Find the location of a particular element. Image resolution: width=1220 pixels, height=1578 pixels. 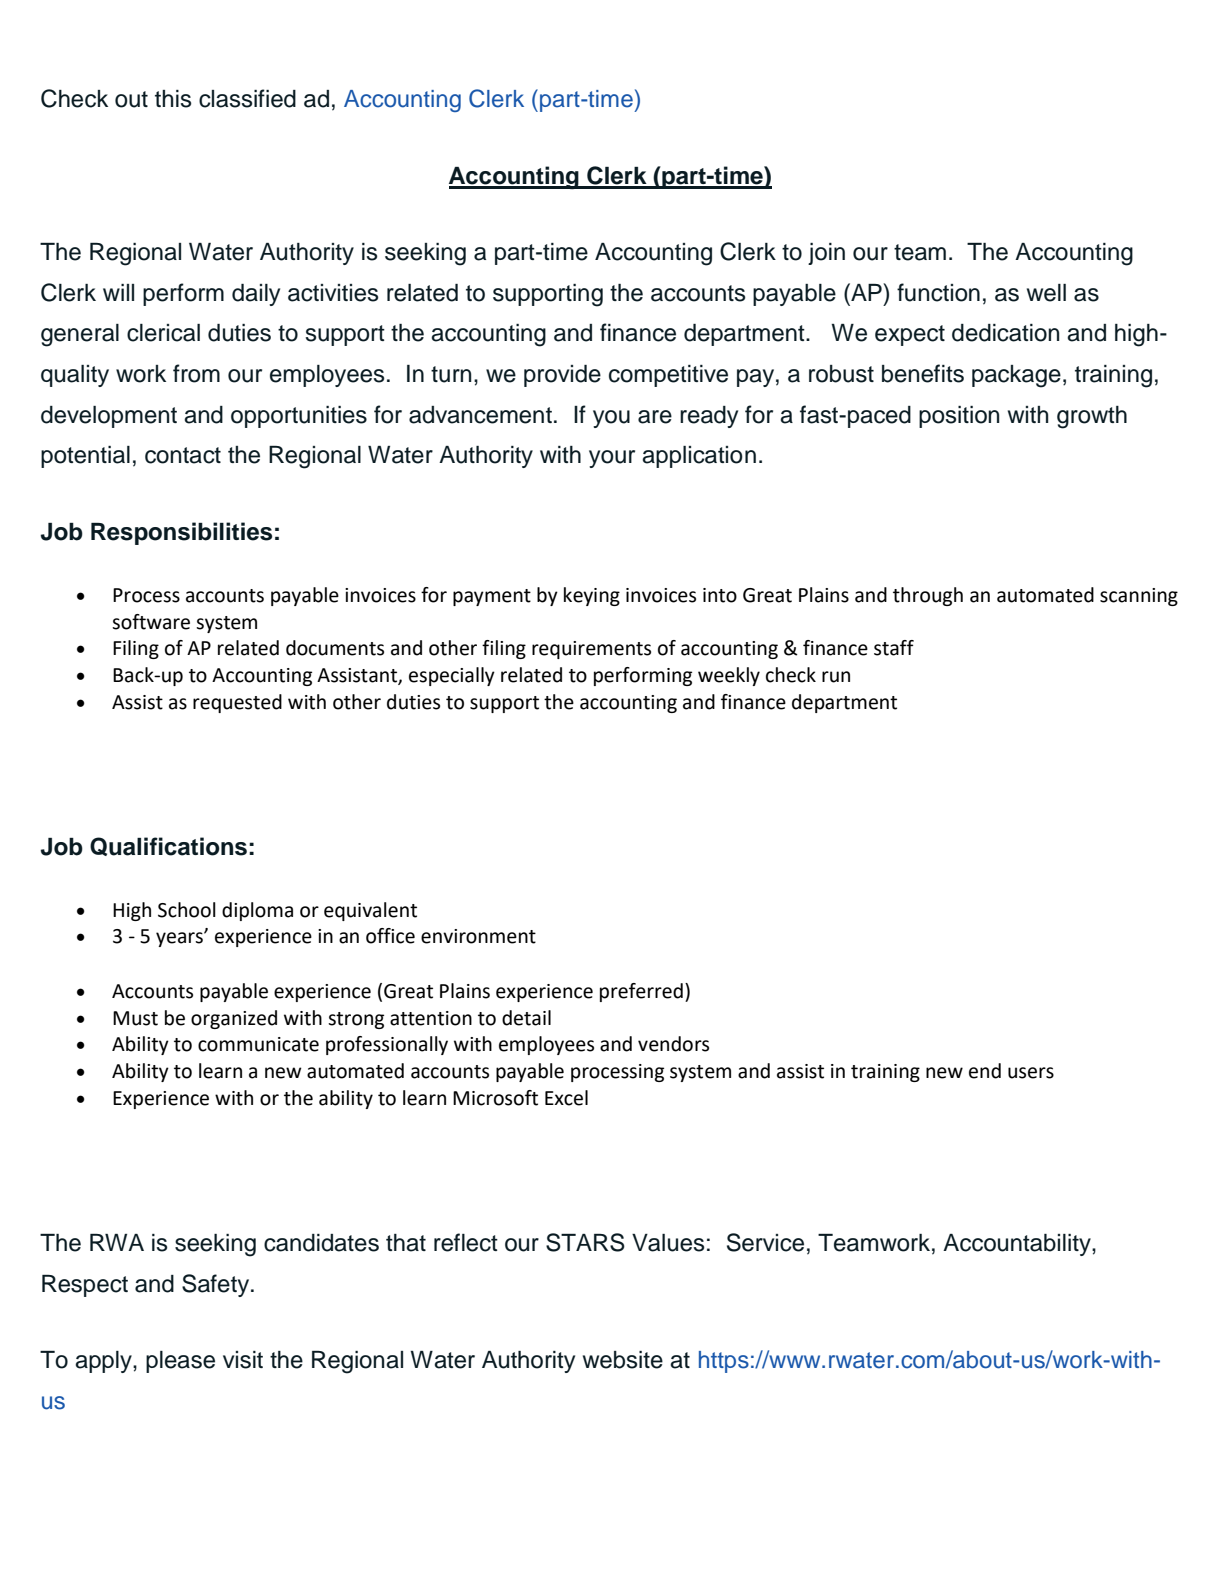

Responsibilities is located at coordinates (181, 533).
